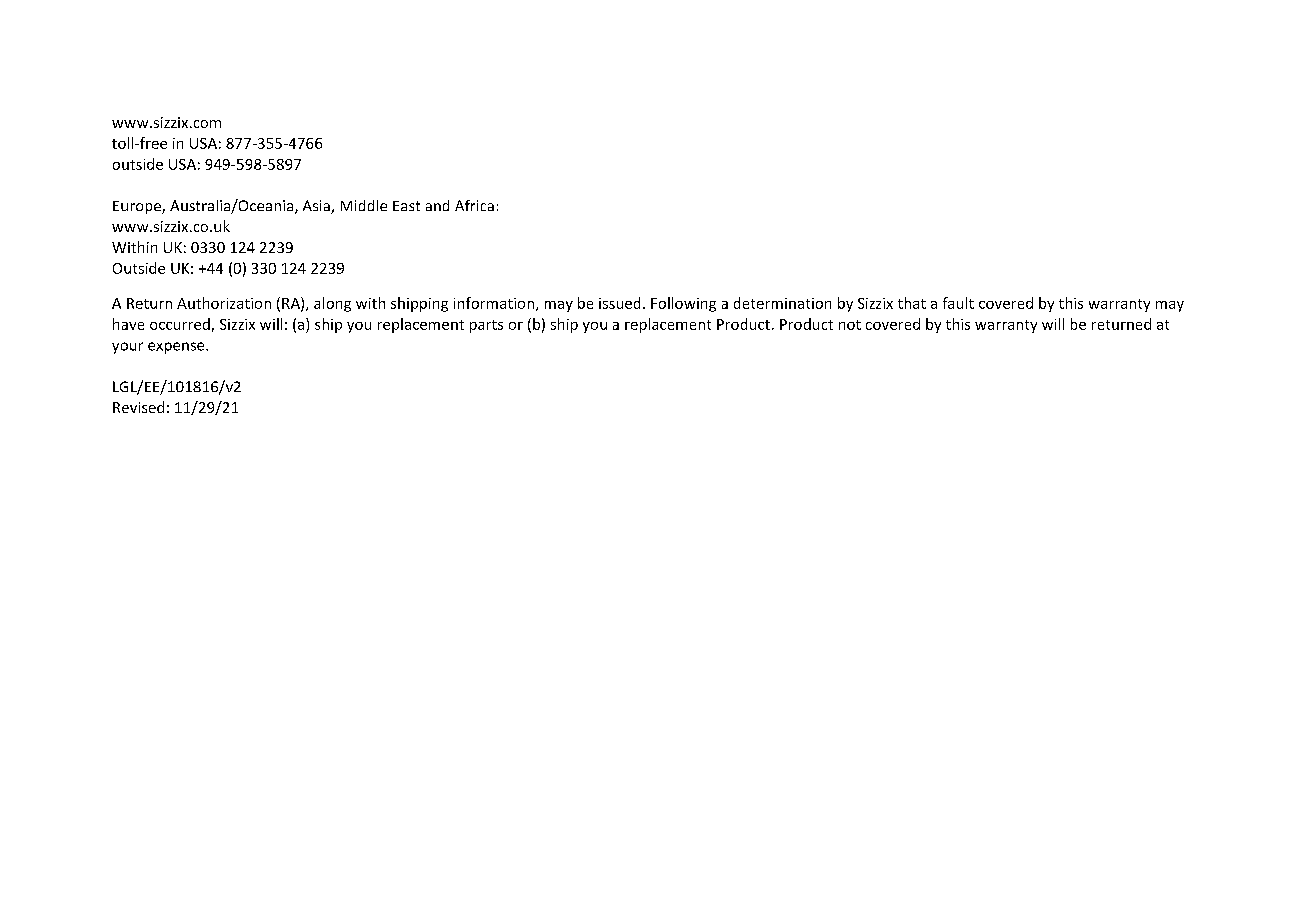 Image resolution: width=1308 pixels, height=924 pixels. What do you see at coordinates (486, 326) in the document?
I see `parts` at bounding box center [486, 326].
